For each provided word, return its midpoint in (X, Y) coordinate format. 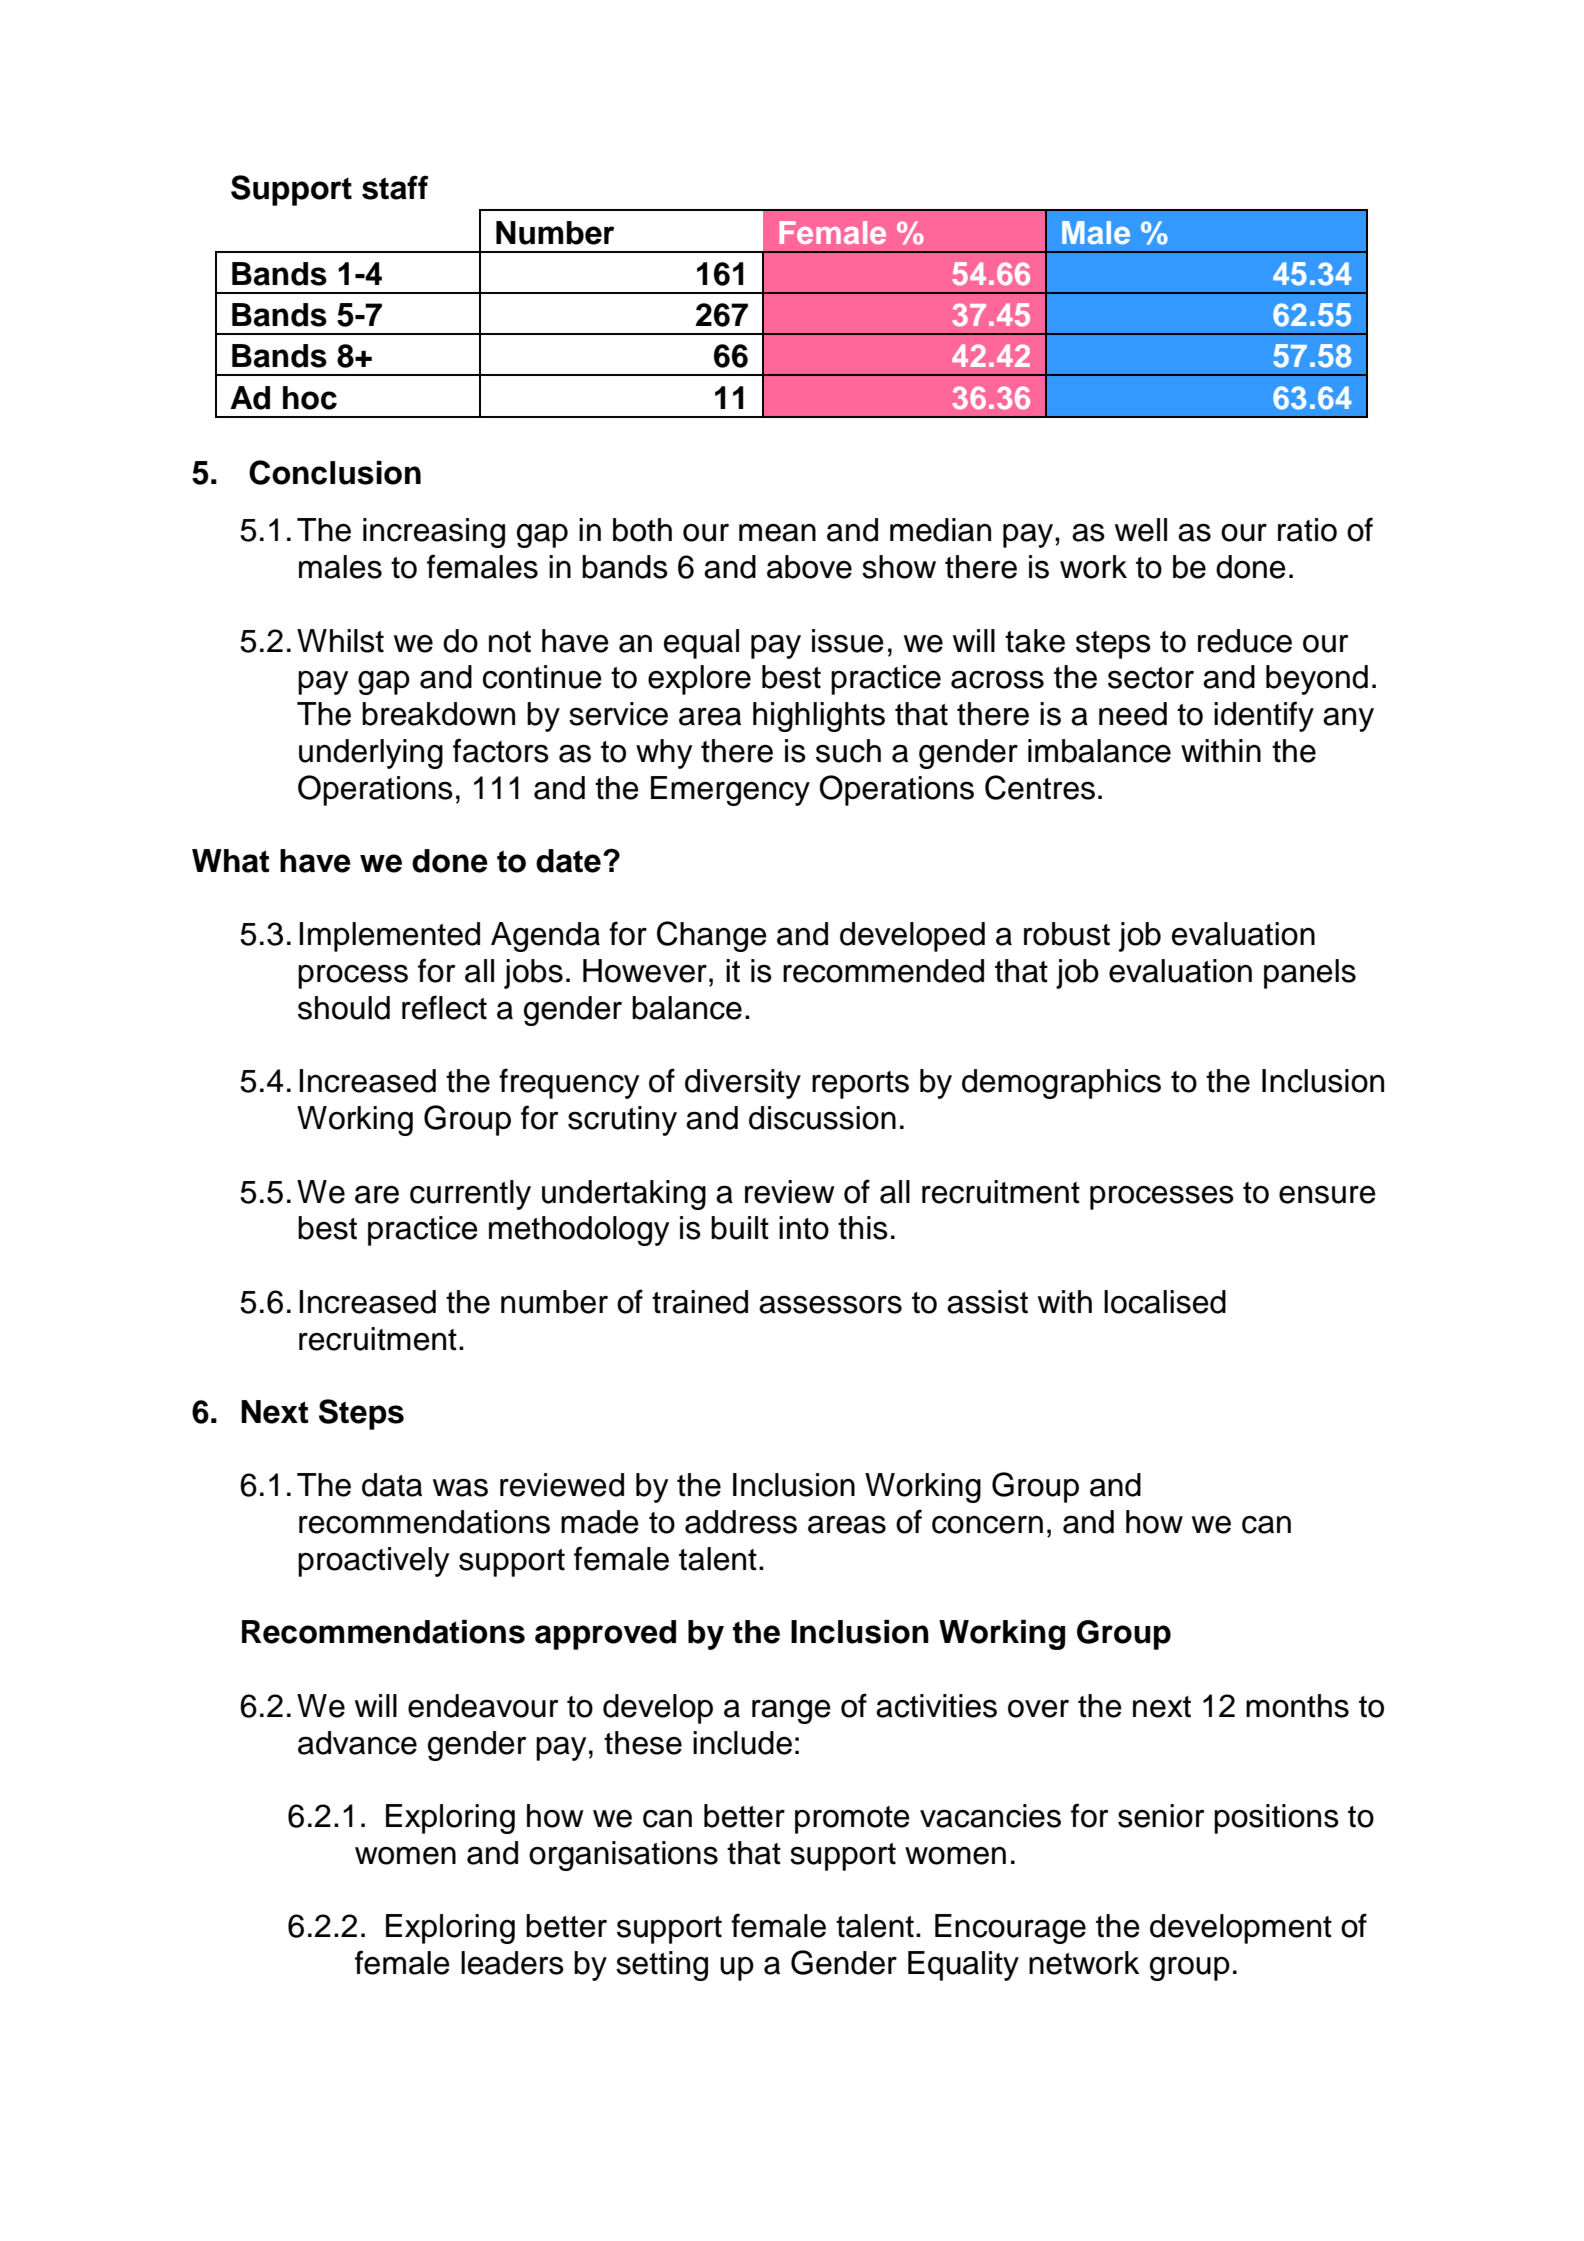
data (392, 1485)
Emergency (730, 791)
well (1141, 530)
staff (395, 187)
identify (1264, 716)
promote (852, 1820)
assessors (830, 1304)
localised (1165, 1302)
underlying (371, 754)
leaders (512, 1963)
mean (777, 532)
